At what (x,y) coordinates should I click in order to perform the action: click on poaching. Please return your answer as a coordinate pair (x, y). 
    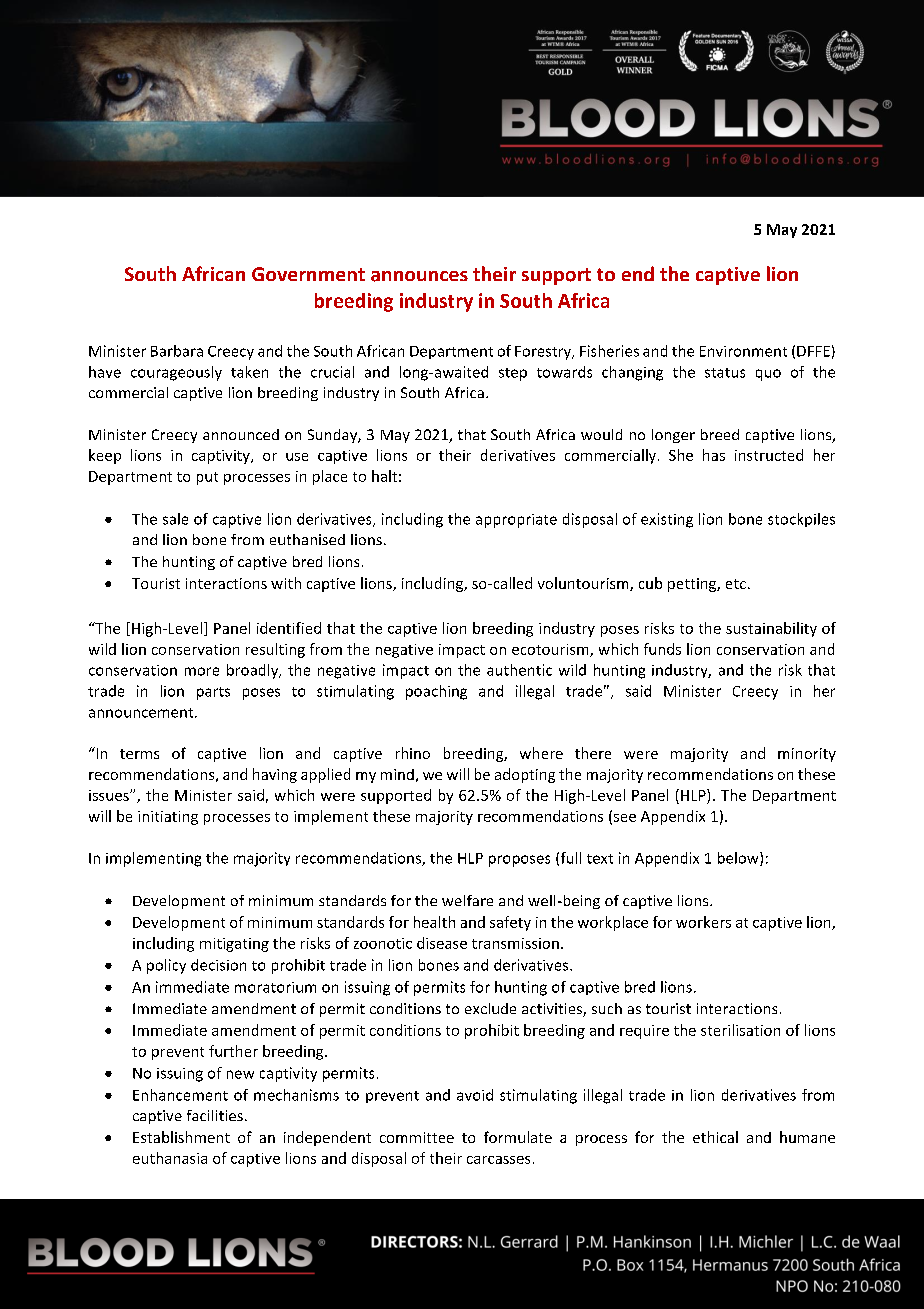
    Looking at the image, I should click on (436, 692).
